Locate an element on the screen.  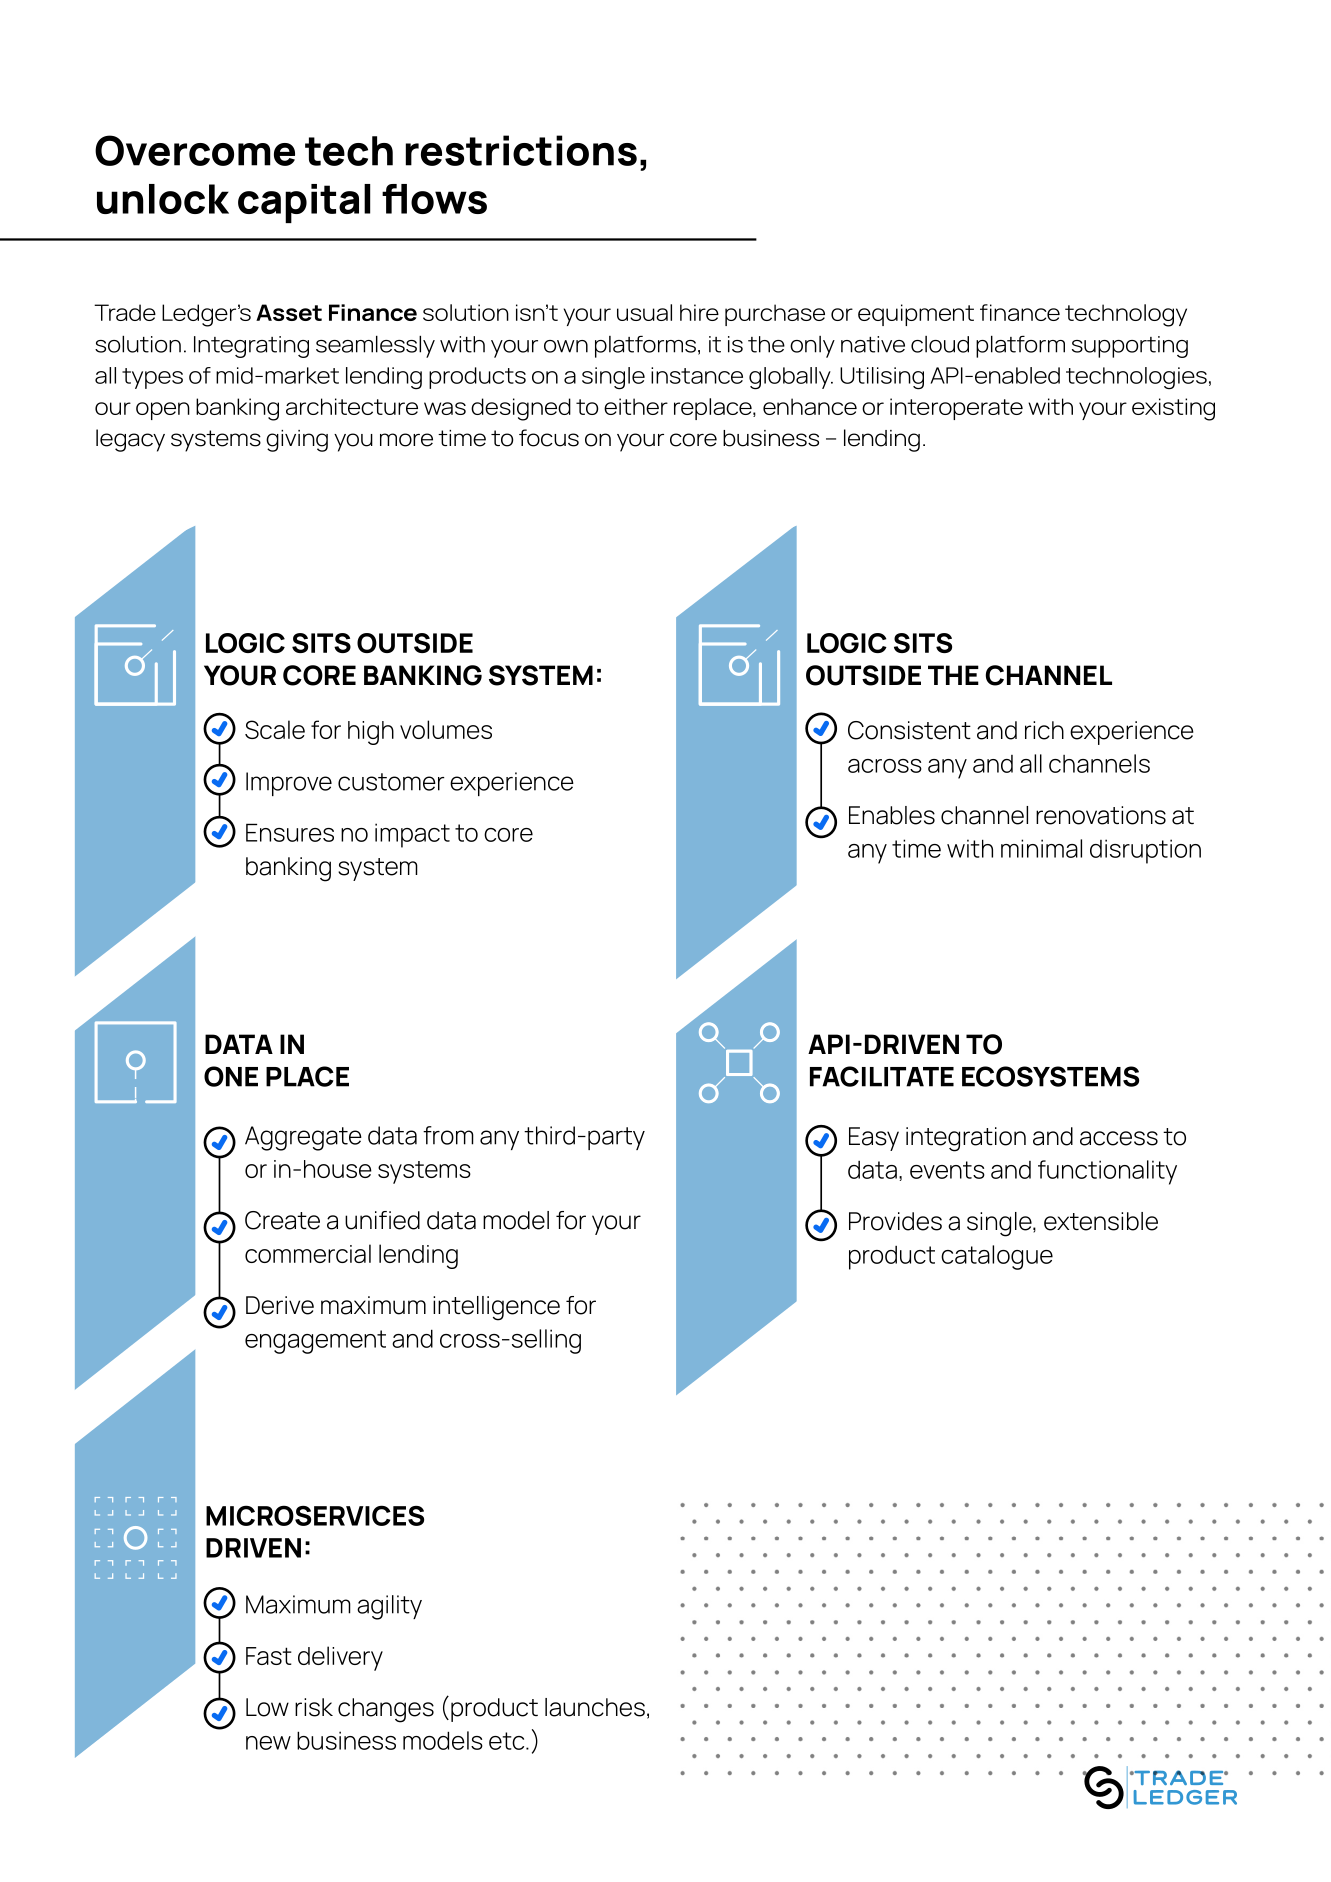
Fast is located at coordinates (269, 1656).
